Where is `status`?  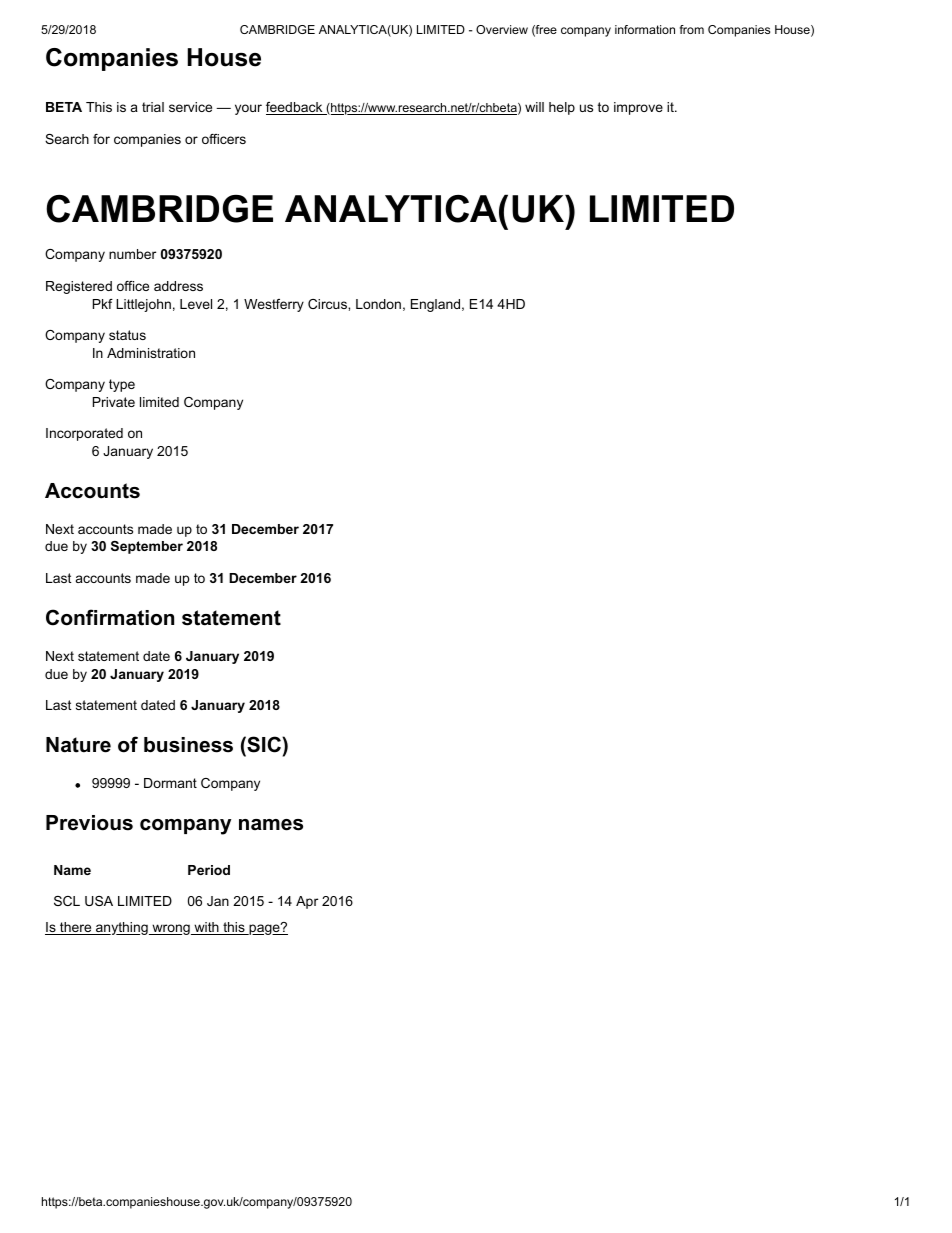 status is located at coordinates (127, 335).
